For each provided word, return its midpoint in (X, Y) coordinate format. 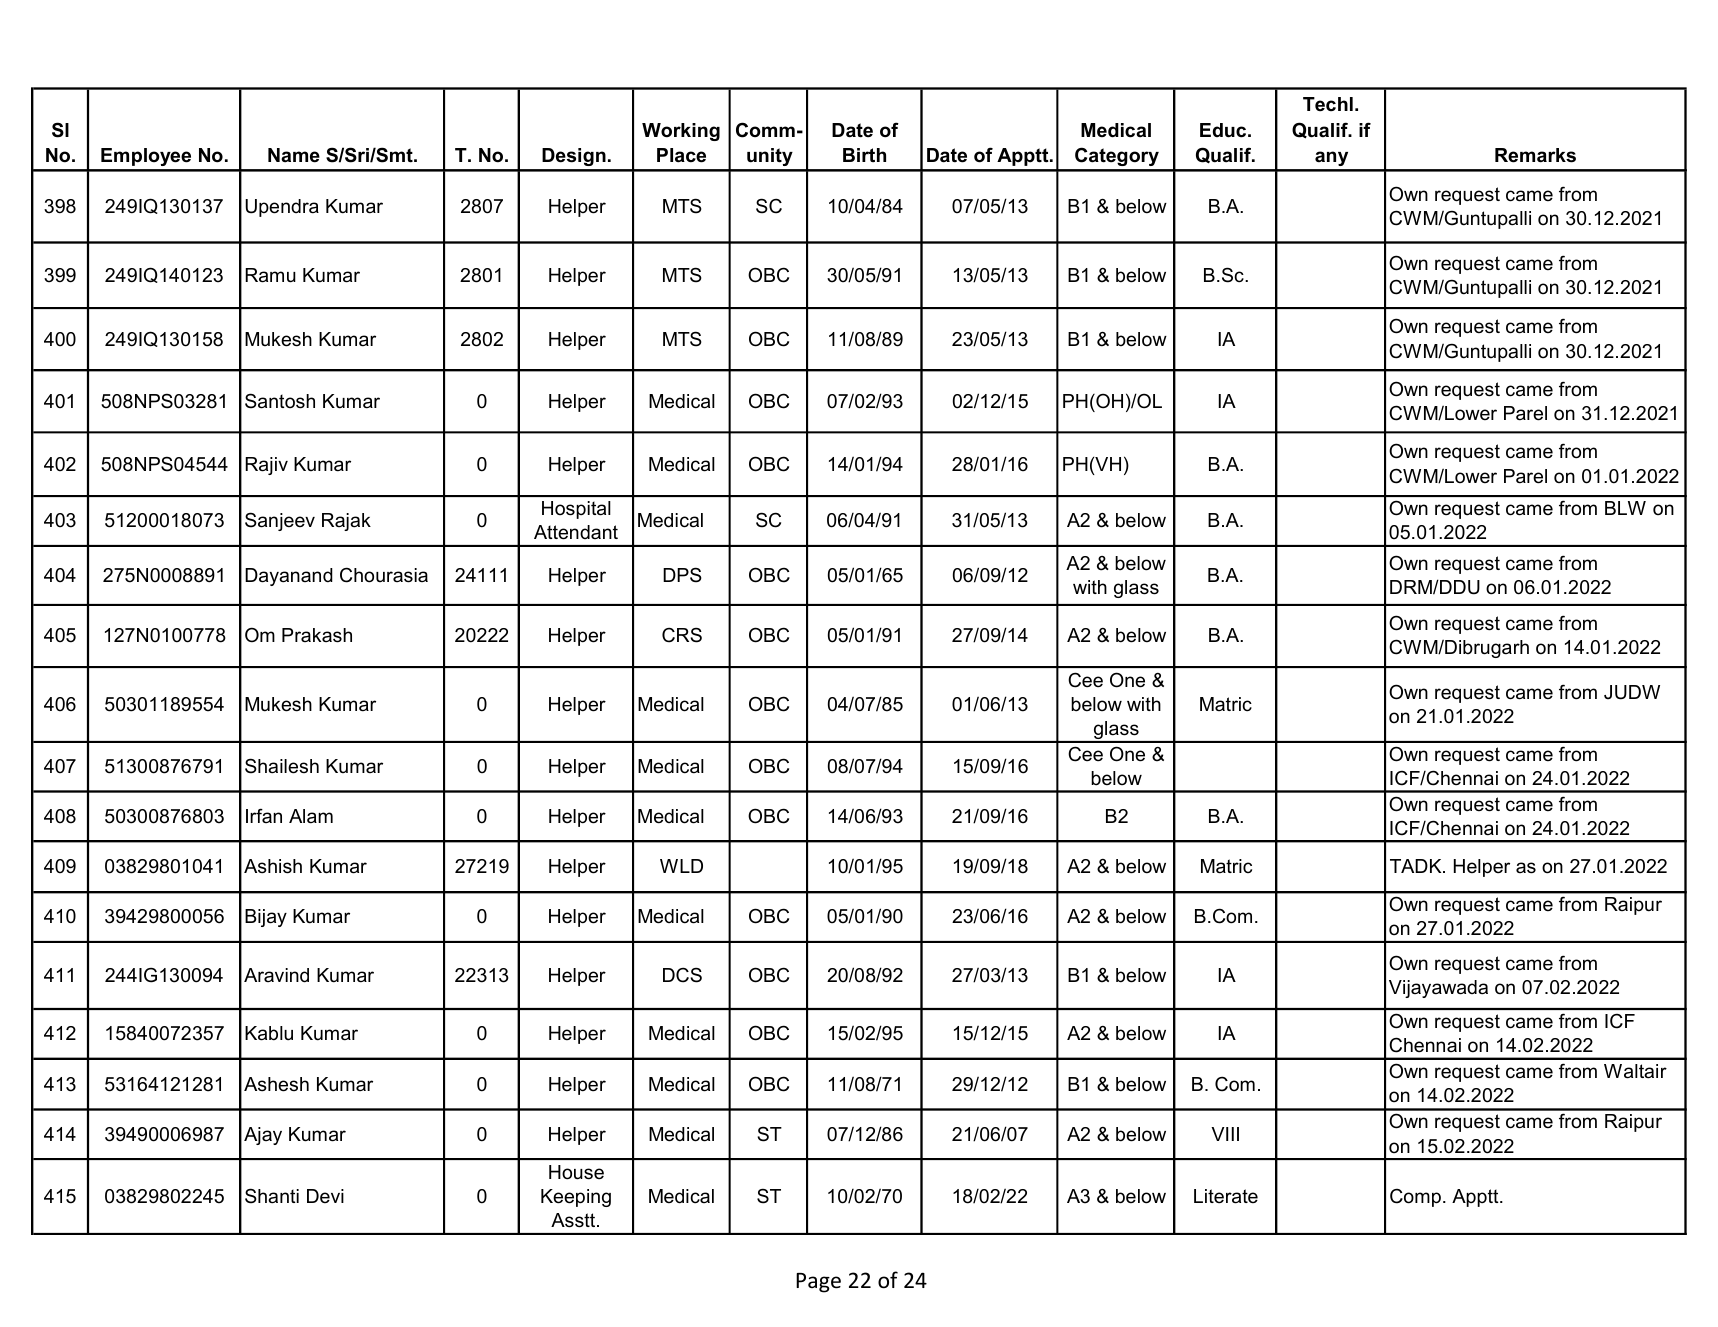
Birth (864, 155)
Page (818, 1283)
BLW (1625, 508)
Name (294, 155)
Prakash (317, 635)
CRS (682, 635)
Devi (325, 1196)
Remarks (1535, 155)
